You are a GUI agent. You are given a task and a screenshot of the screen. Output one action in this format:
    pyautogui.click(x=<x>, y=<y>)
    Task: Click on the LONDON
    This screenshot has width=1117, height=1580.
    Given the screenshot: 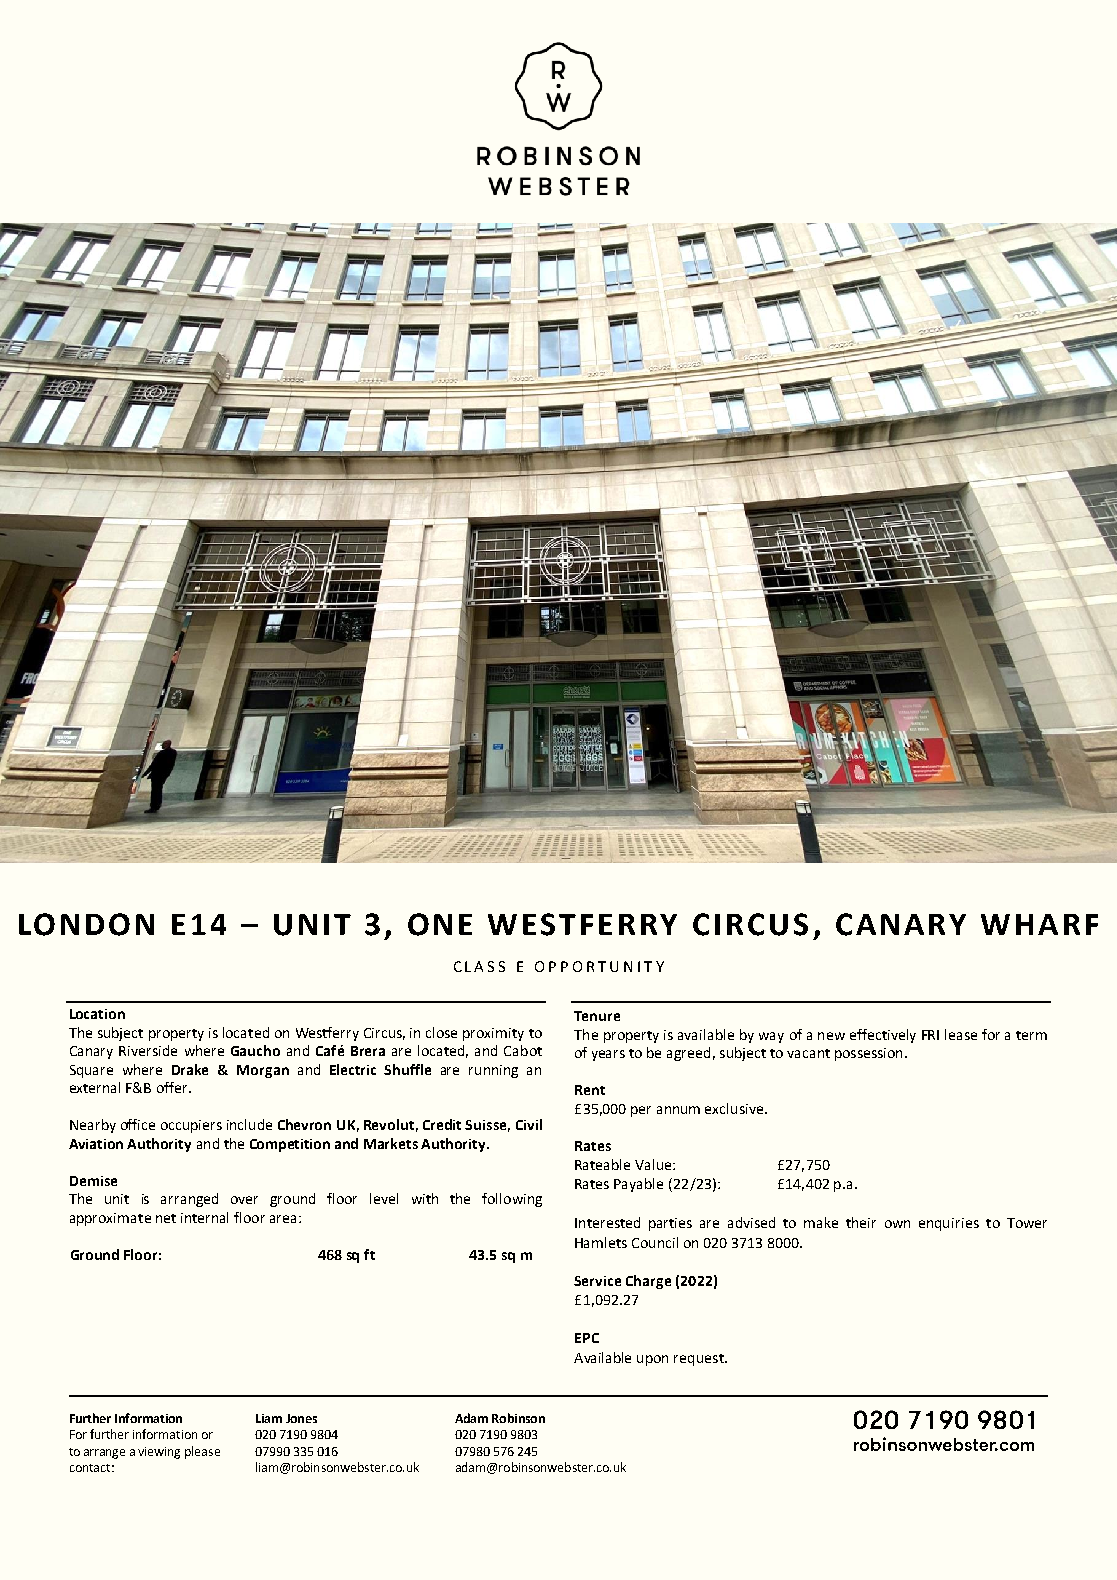 What is the action you would take?
    pyautogui.click(x=86, y=924)
